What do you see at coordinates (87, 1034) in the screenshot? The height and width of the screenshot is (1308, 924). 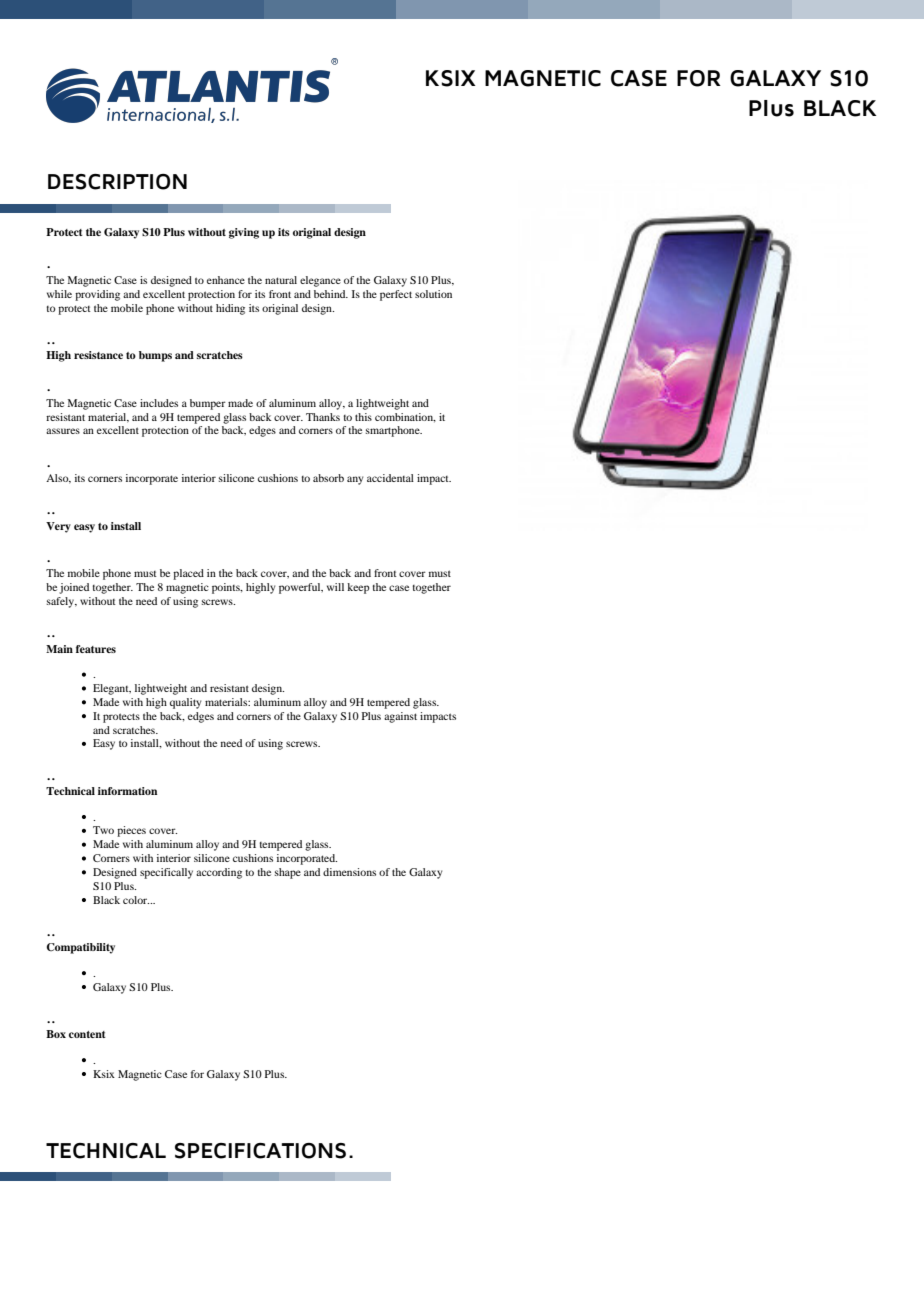 I see `content` at bounding box center [87, 1034].
